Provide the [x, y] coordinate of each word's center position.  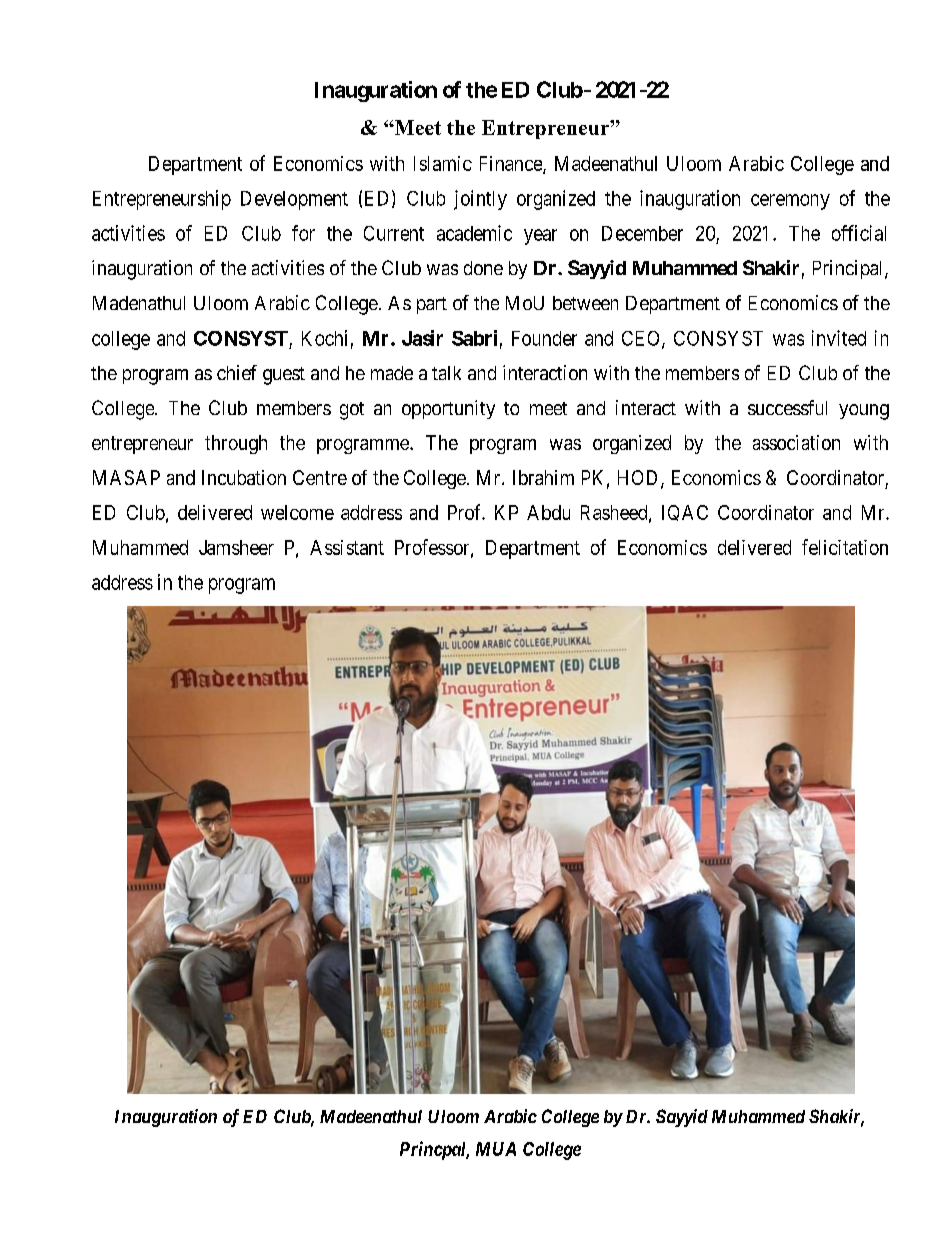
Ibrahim [543, 477]
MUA [496, 1149]
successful [787, 407]
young [864, 412]
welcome [297, 512]
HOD [640, 479]
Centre [320, 477]
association [796, 442]
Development [294, 200]
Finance [512, 164]
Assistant [347, 547]
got [352, 411]
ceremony [790, 202]
